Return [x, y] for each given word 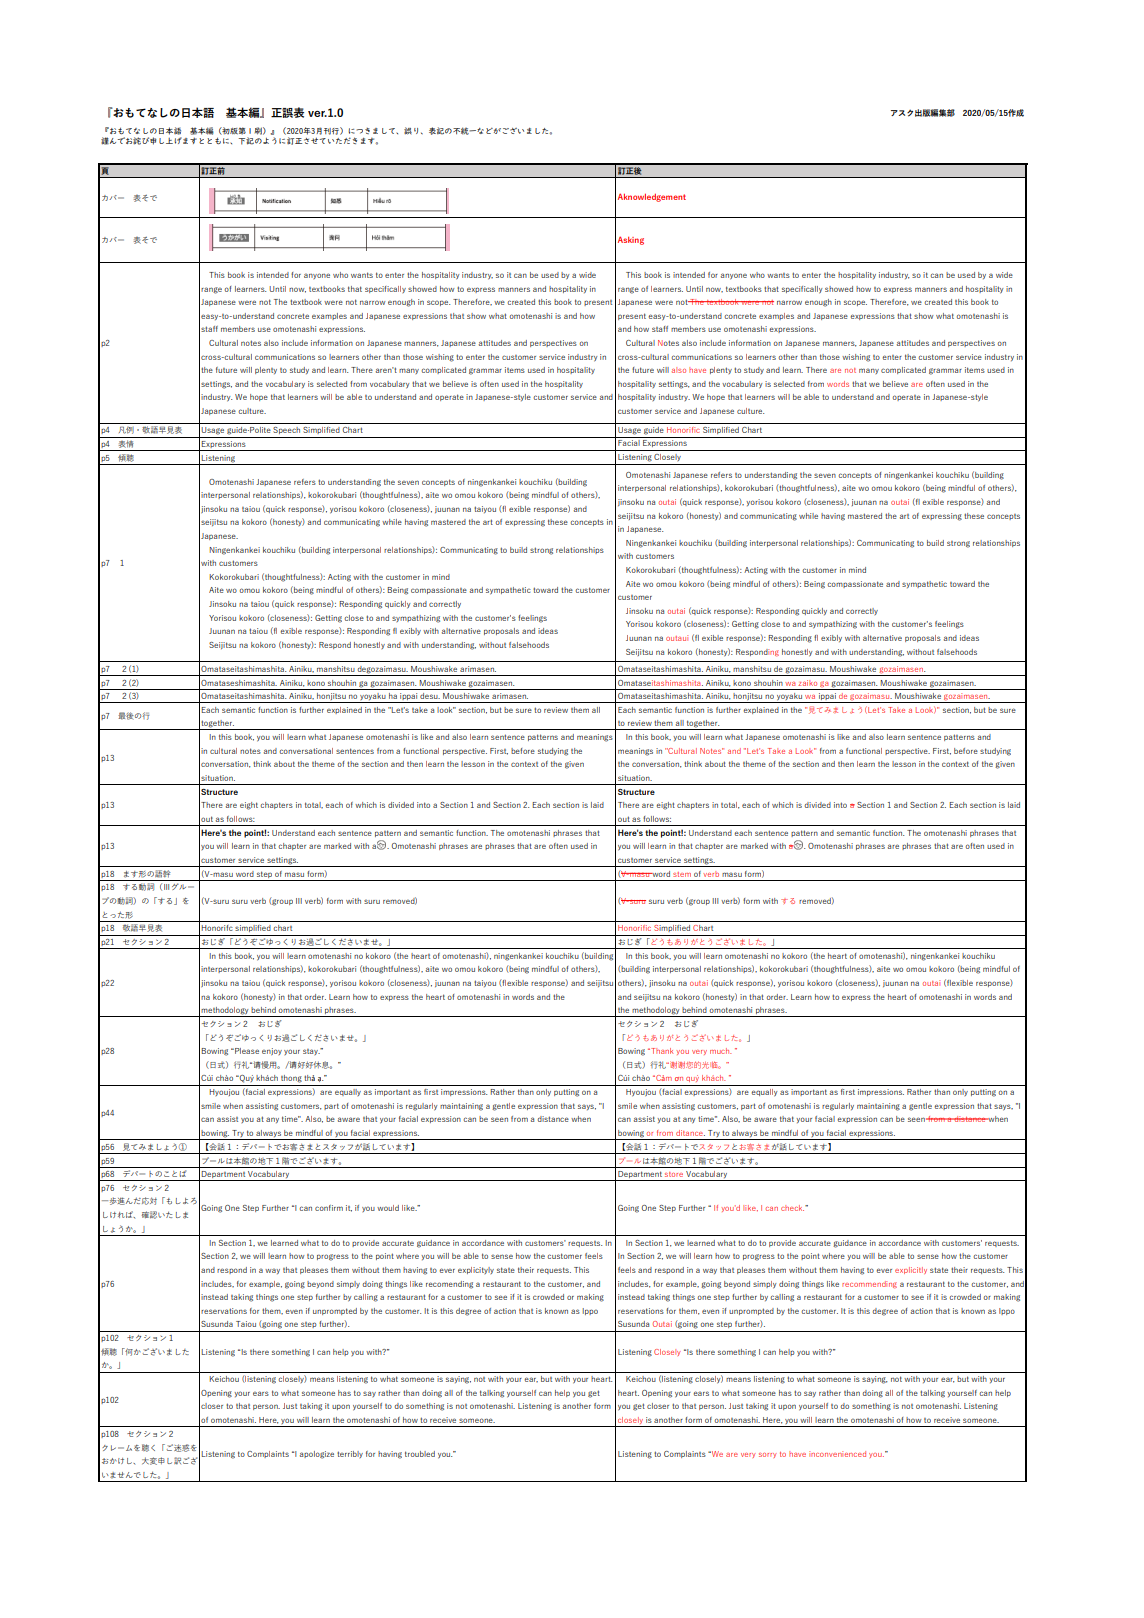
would [388, 1208]
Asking [631, 240]
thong [291, 1079]
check [792, 1208]
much [720, 1051]
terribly [350, 1454]
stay [311, 1052]
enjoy [272, 1051]
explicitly [911, 1270]
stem [682, 874]
